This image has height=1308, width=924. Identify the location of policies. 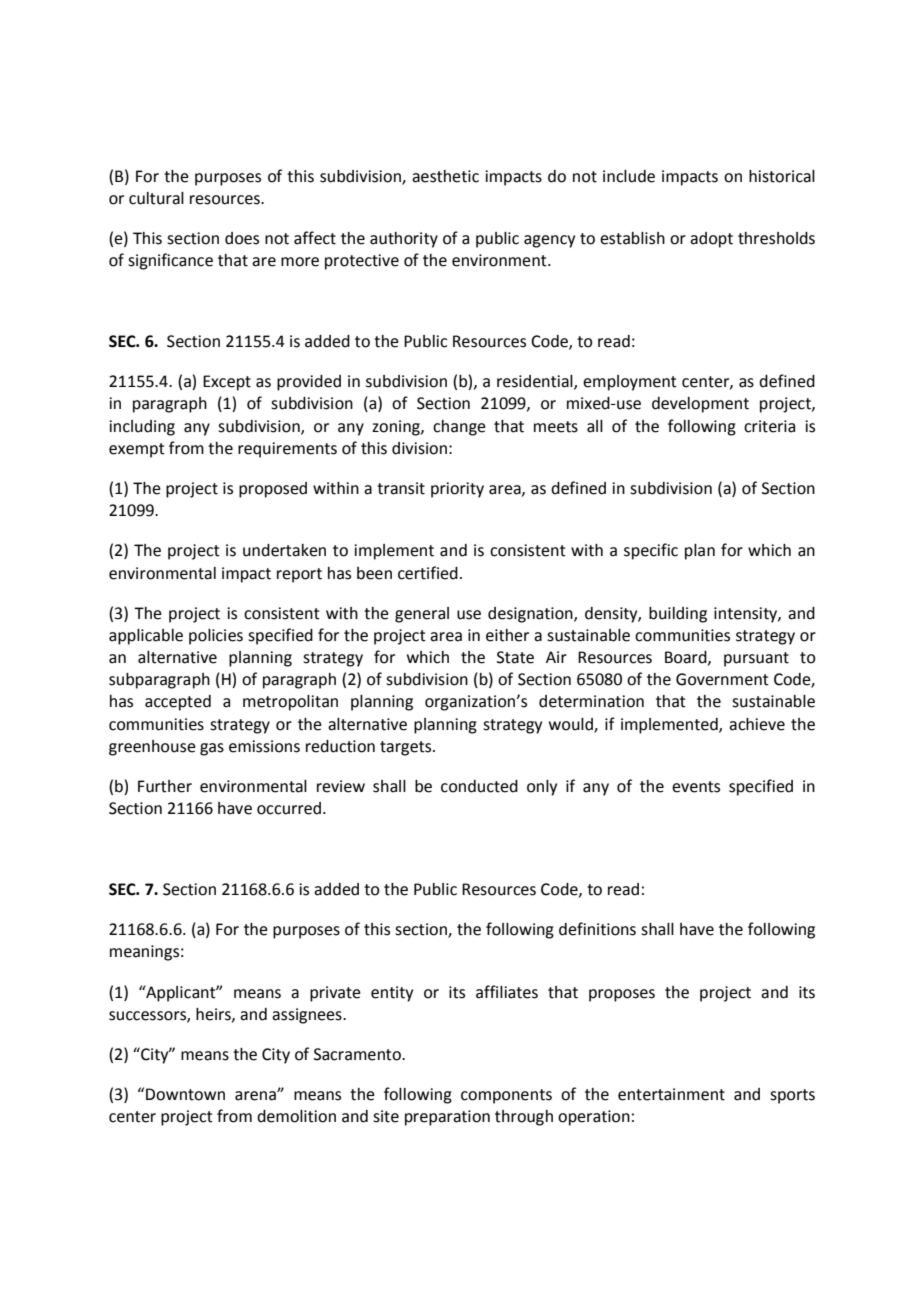
(216, 637).
